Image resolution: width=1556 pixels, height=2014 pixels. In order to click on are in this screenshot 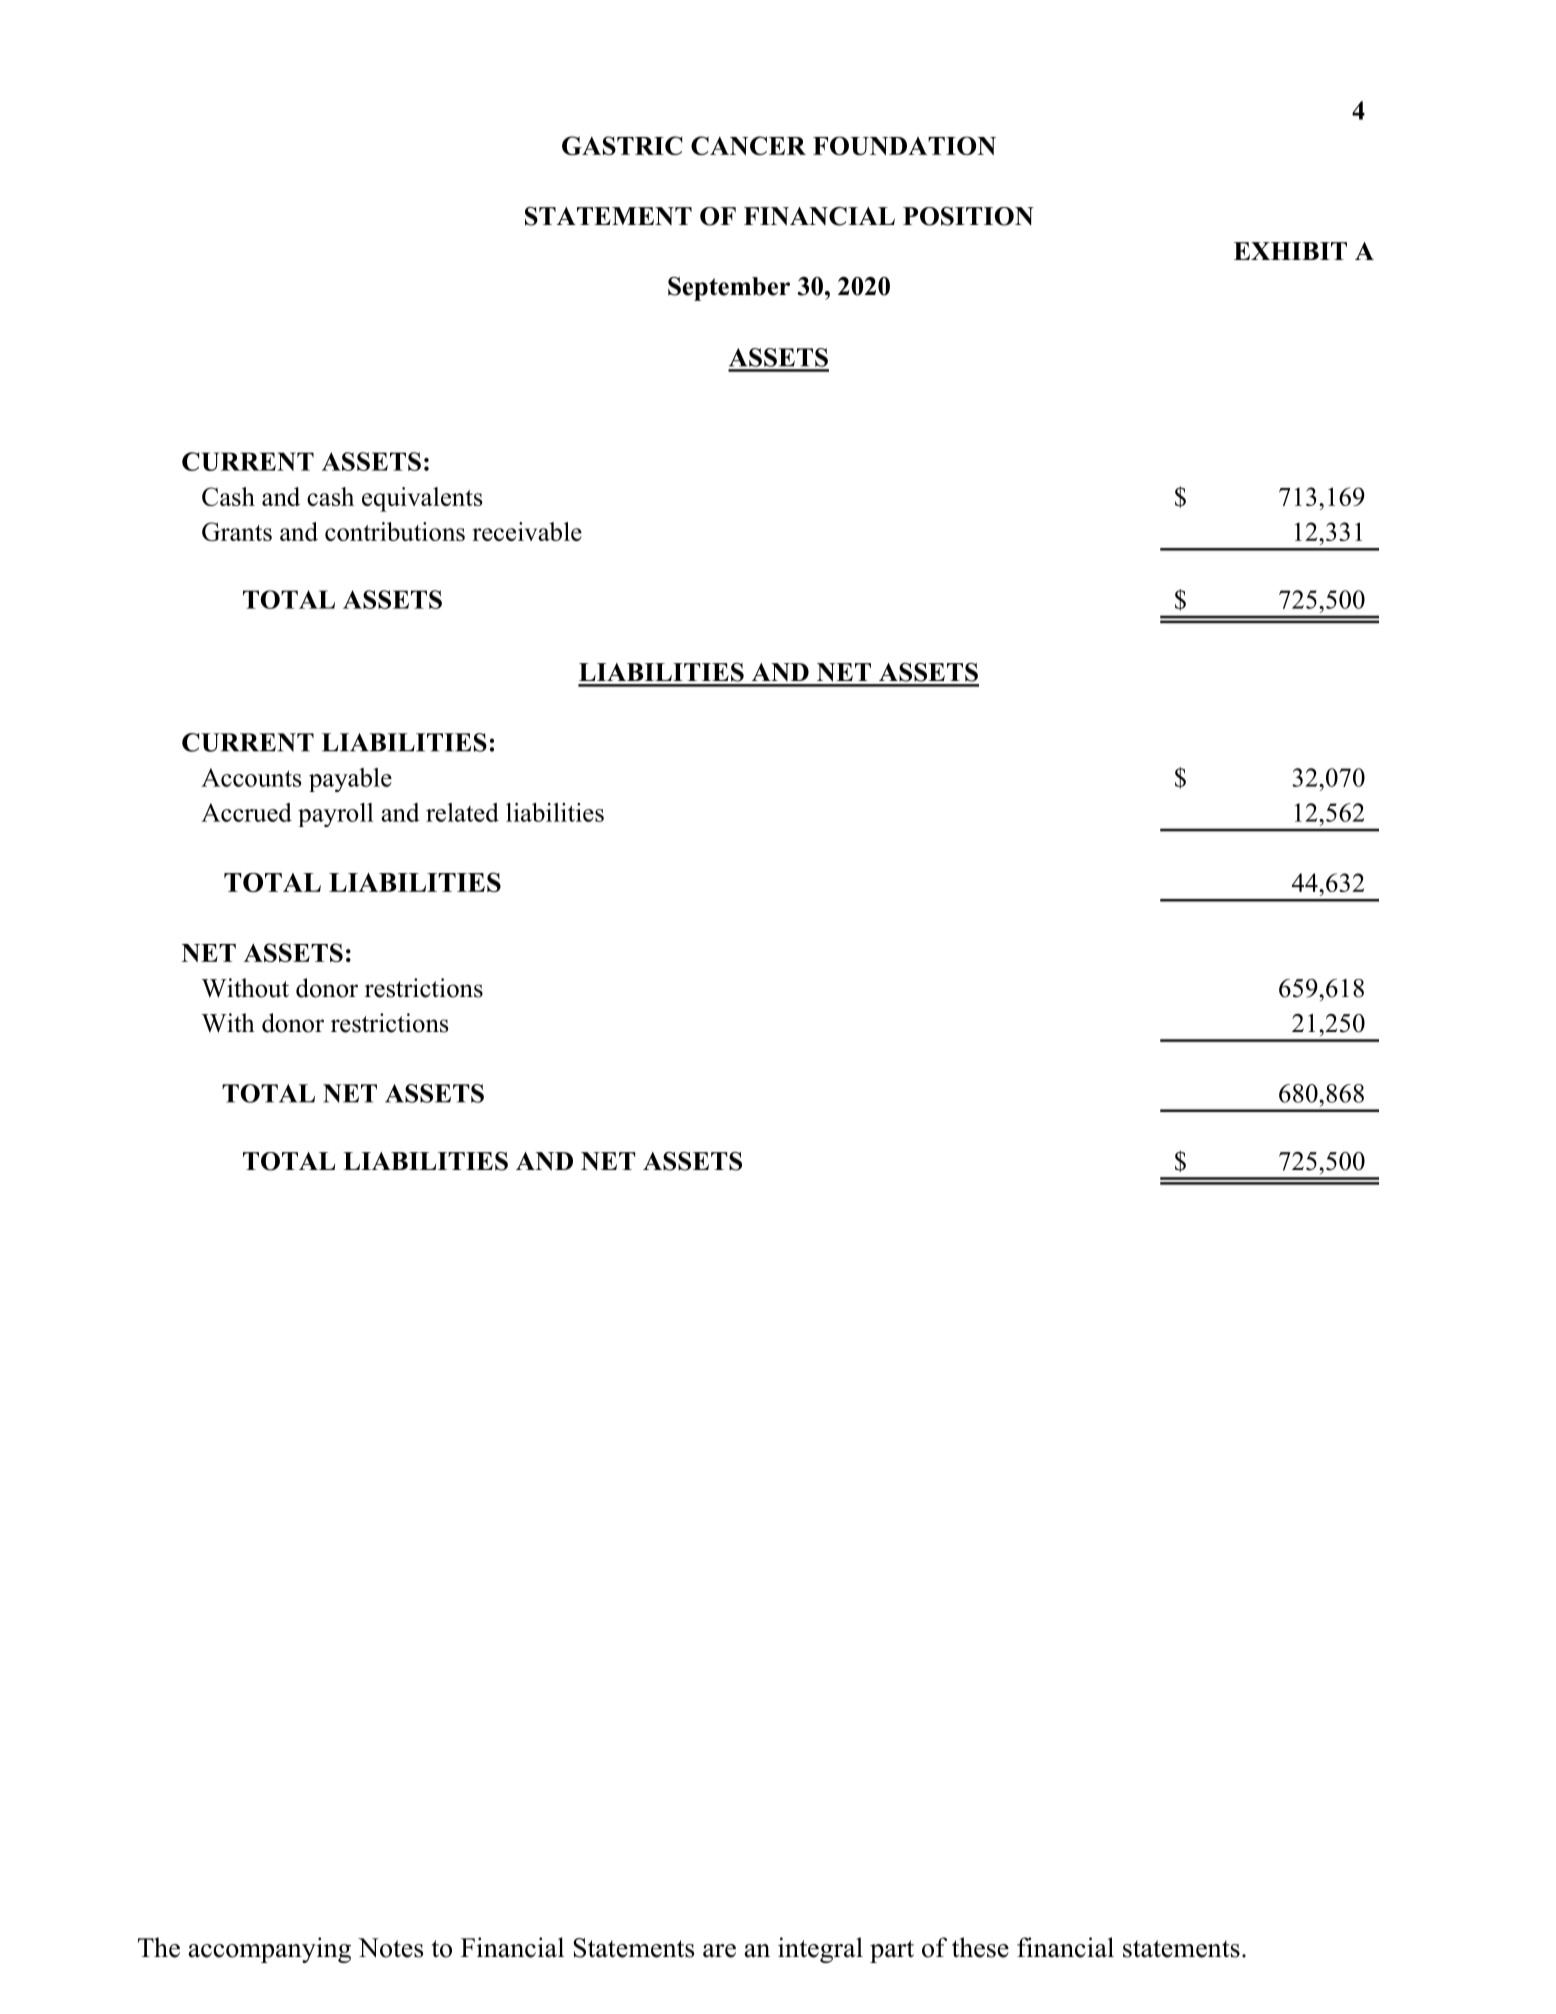, I will do `click(719, 1951)`.
